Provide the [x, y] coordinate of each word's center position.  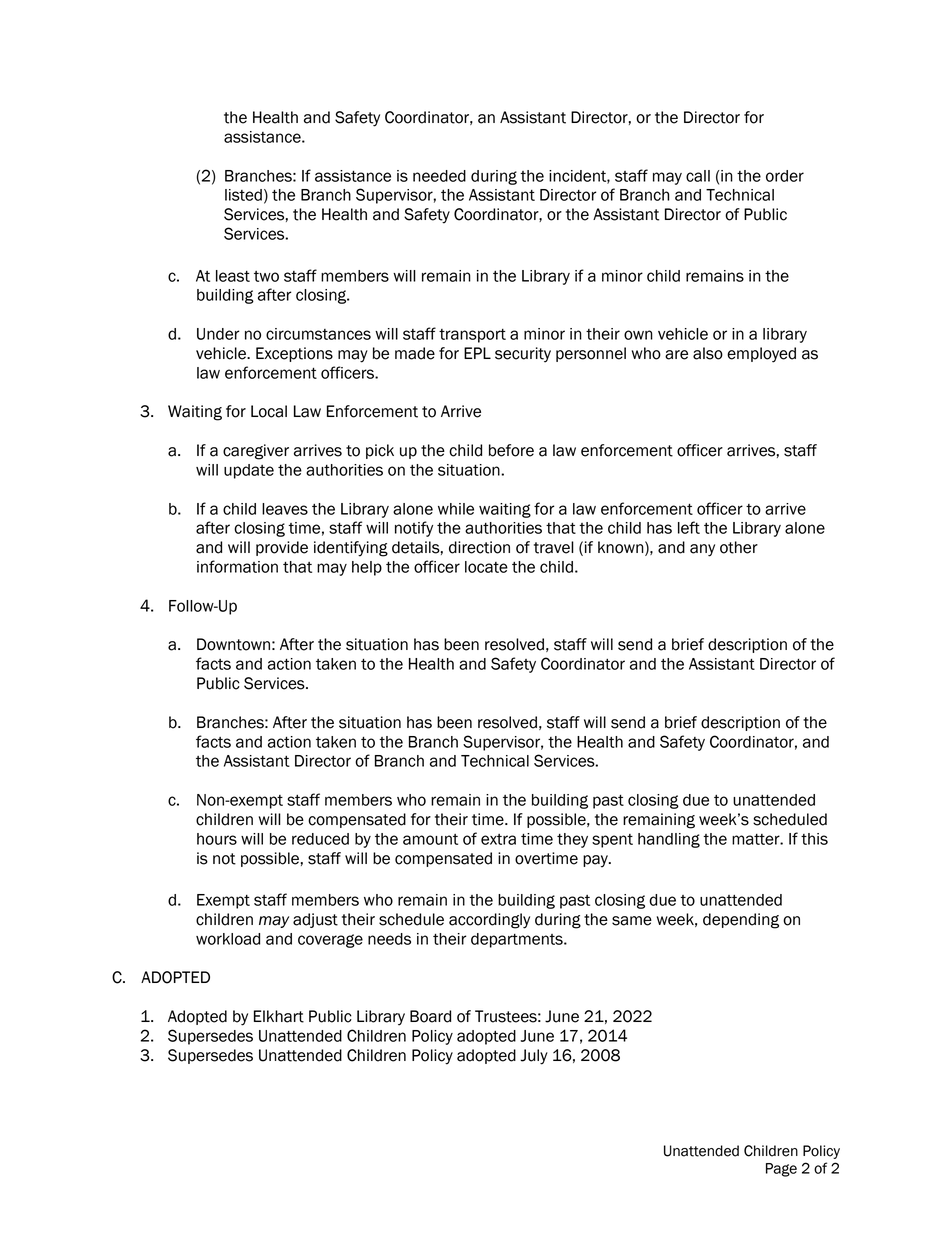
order [785, 176]
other [739, 547]
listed [243, 195]
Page [781, 1170]
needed [439, 176]
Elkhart [279, 1016]
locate [486, 567]
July [534, 1057]
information [237, 566]
